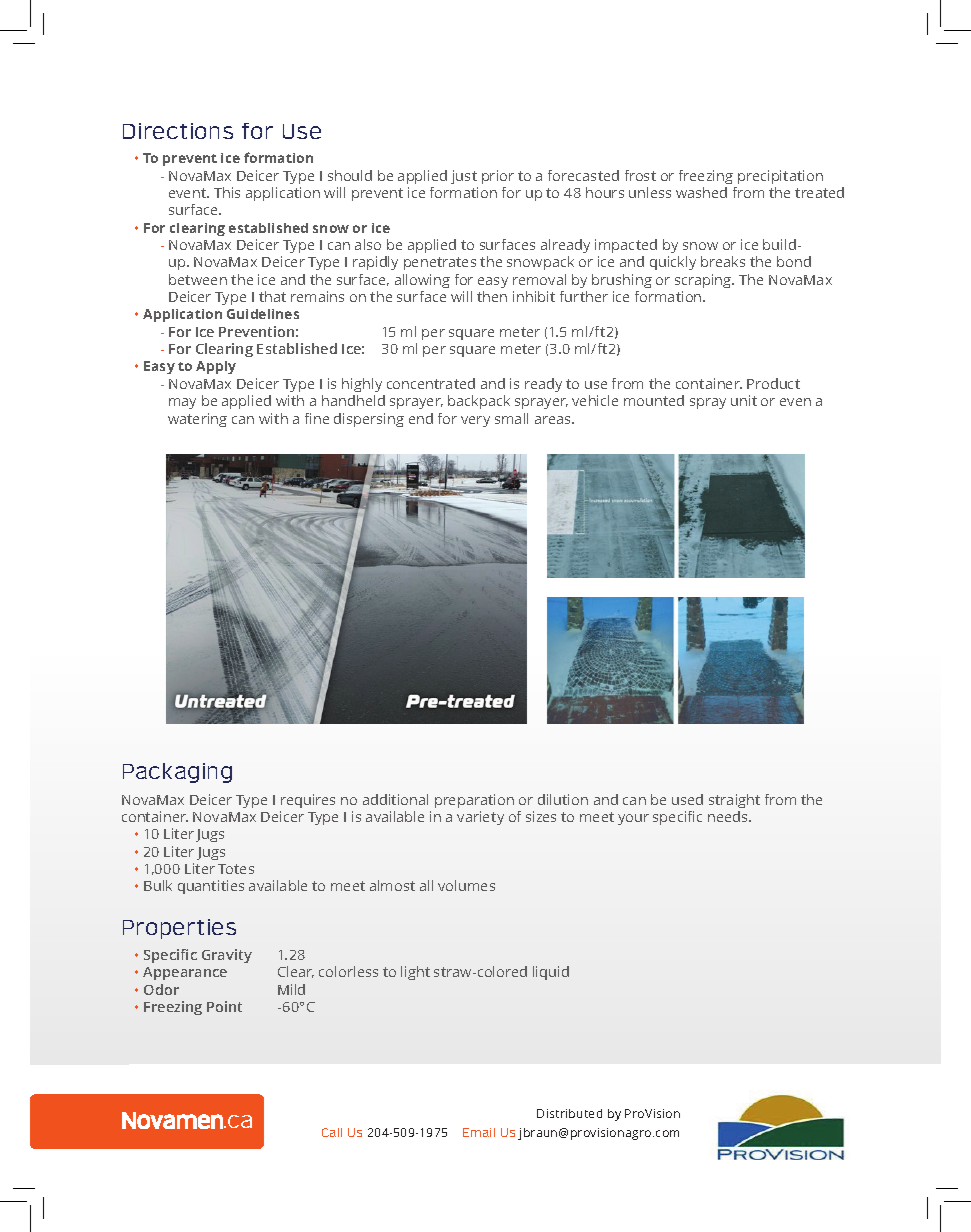 The image size is (971, 1232). Describe the element at coordinates (498, 177) in the screenshot. I see `prior` at that location.
